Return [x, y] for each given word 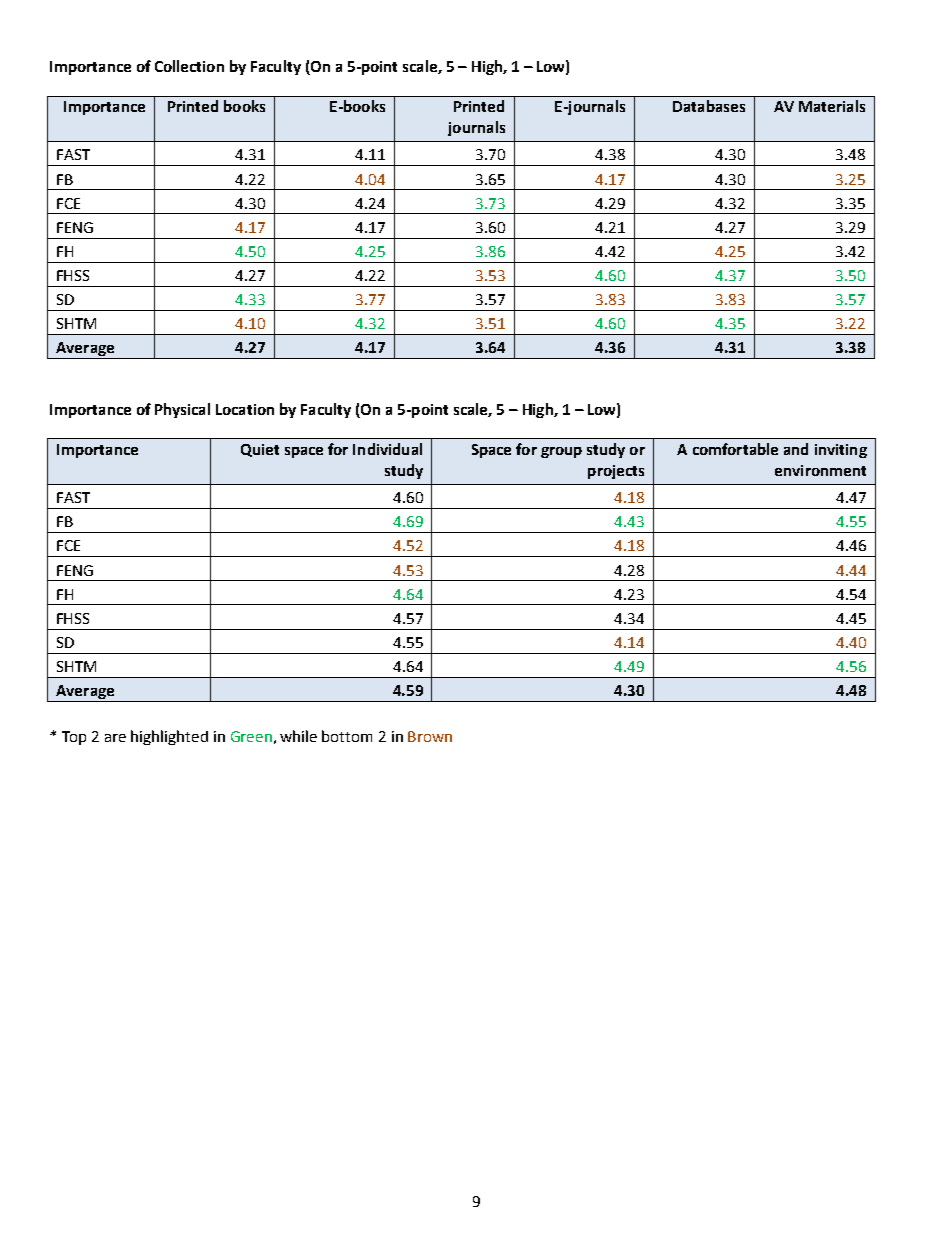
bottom [347, 736]
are [115, 738]
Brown [430, 736]
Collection [189, 66]
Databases [709, 106]
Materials [832, 106]
